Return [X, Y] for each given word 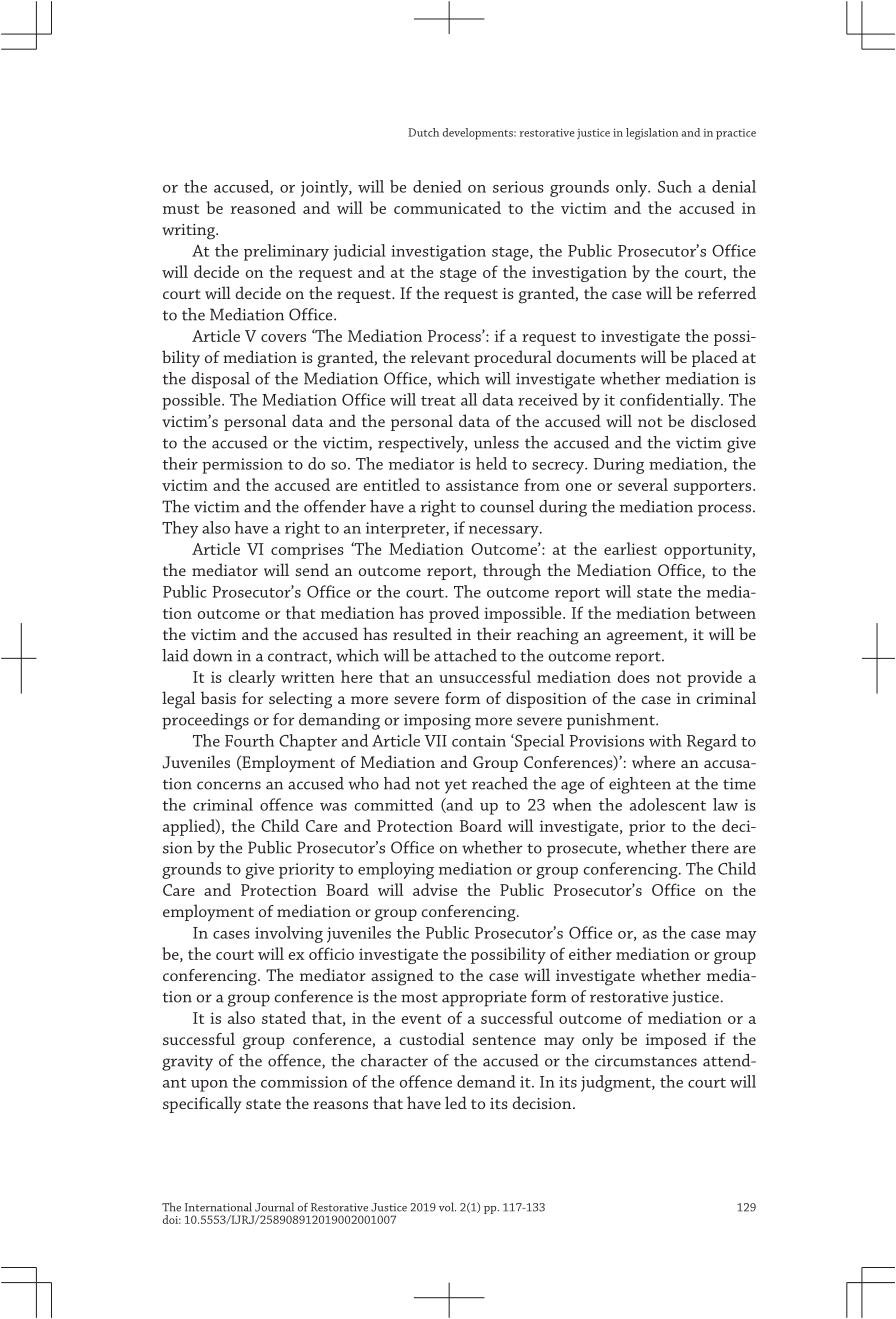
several [643, 484]
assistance [482, 485]
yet [456, 786]
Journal [274, 1207]
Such [675, 186]
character [394, 1060]
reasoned [263, 207]
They [180, 529]
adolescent [668, 804]
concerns [229, 785]
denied [437, 186]
